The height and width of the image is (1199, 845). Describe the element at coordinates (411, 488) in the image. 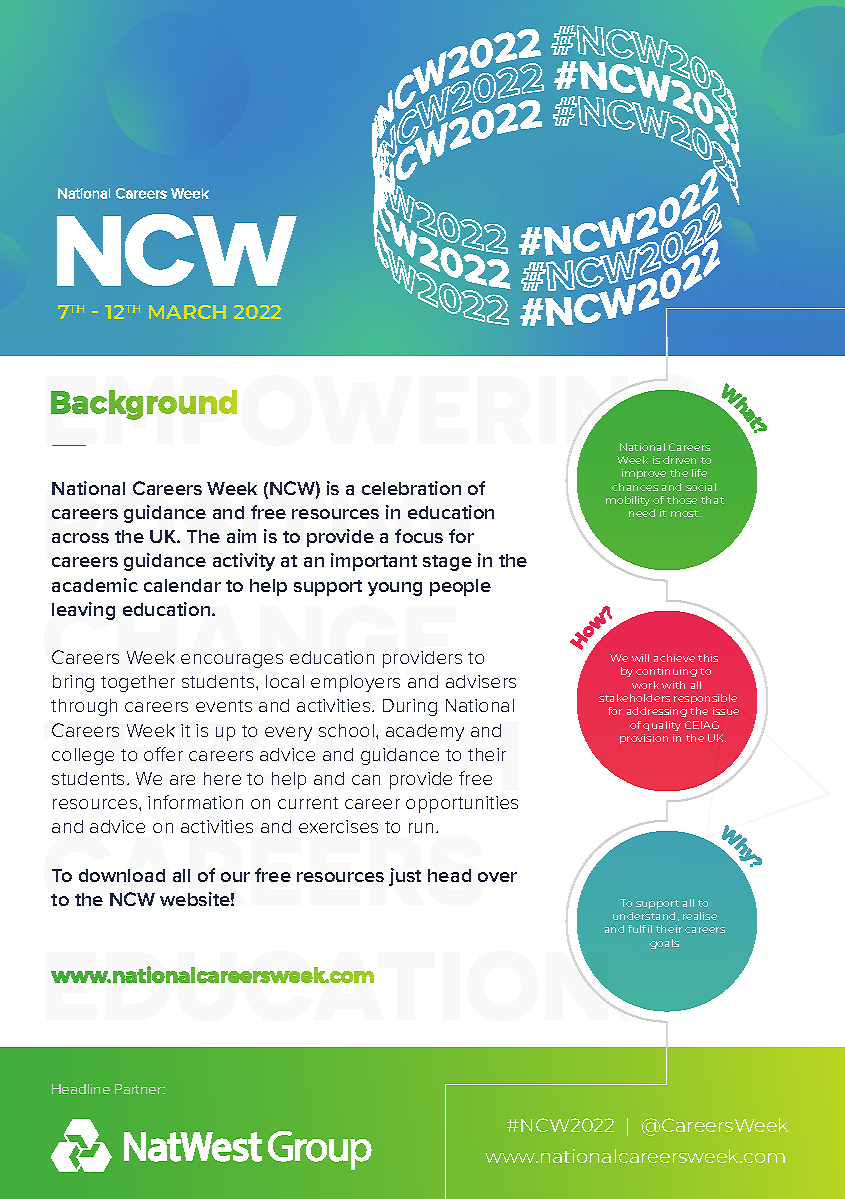

I see `celebration` at that location.
